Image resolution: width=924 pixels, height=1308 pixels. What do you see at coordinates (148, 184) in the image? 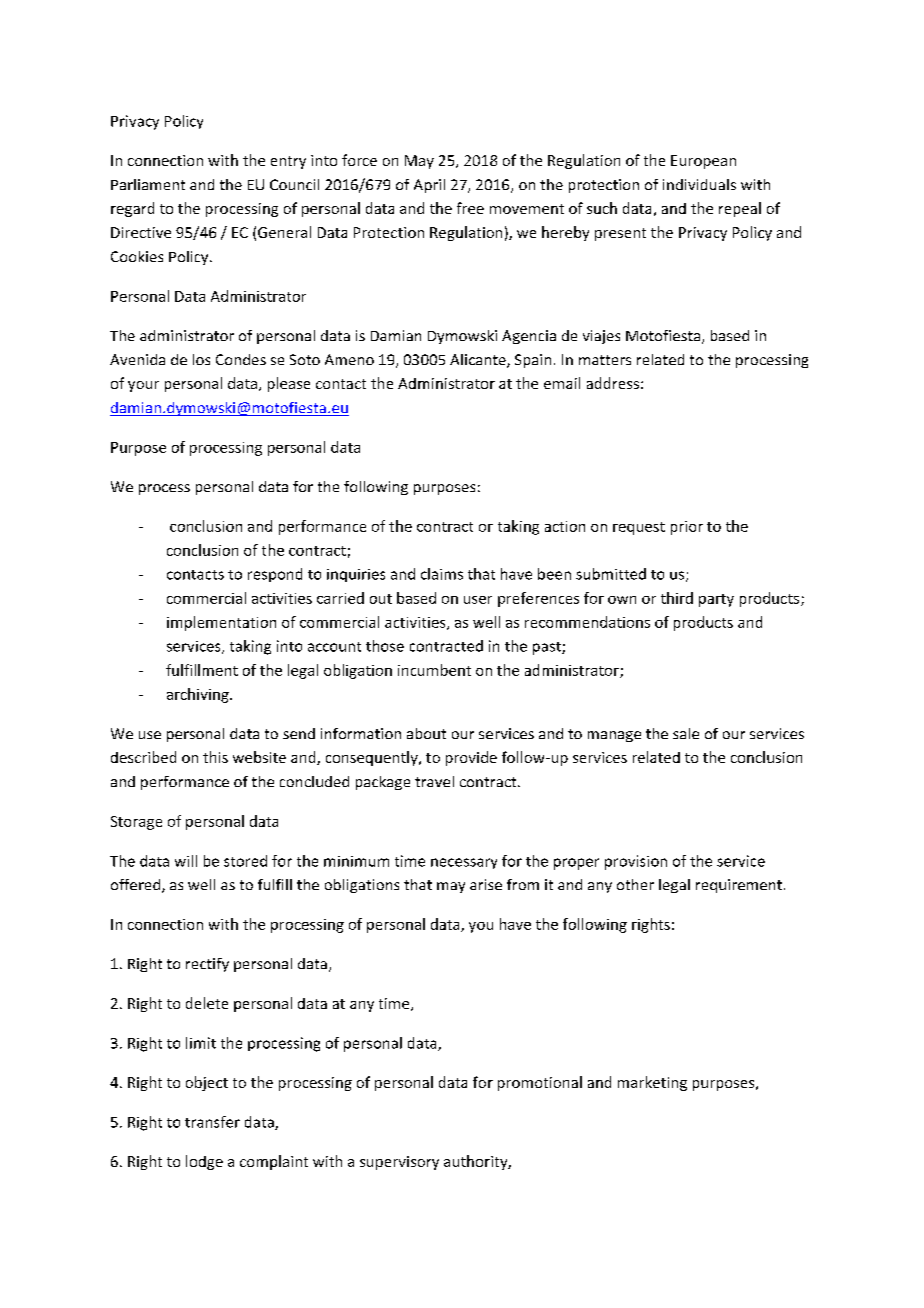
I see `Parliament` at bounding box center [148, 184].
